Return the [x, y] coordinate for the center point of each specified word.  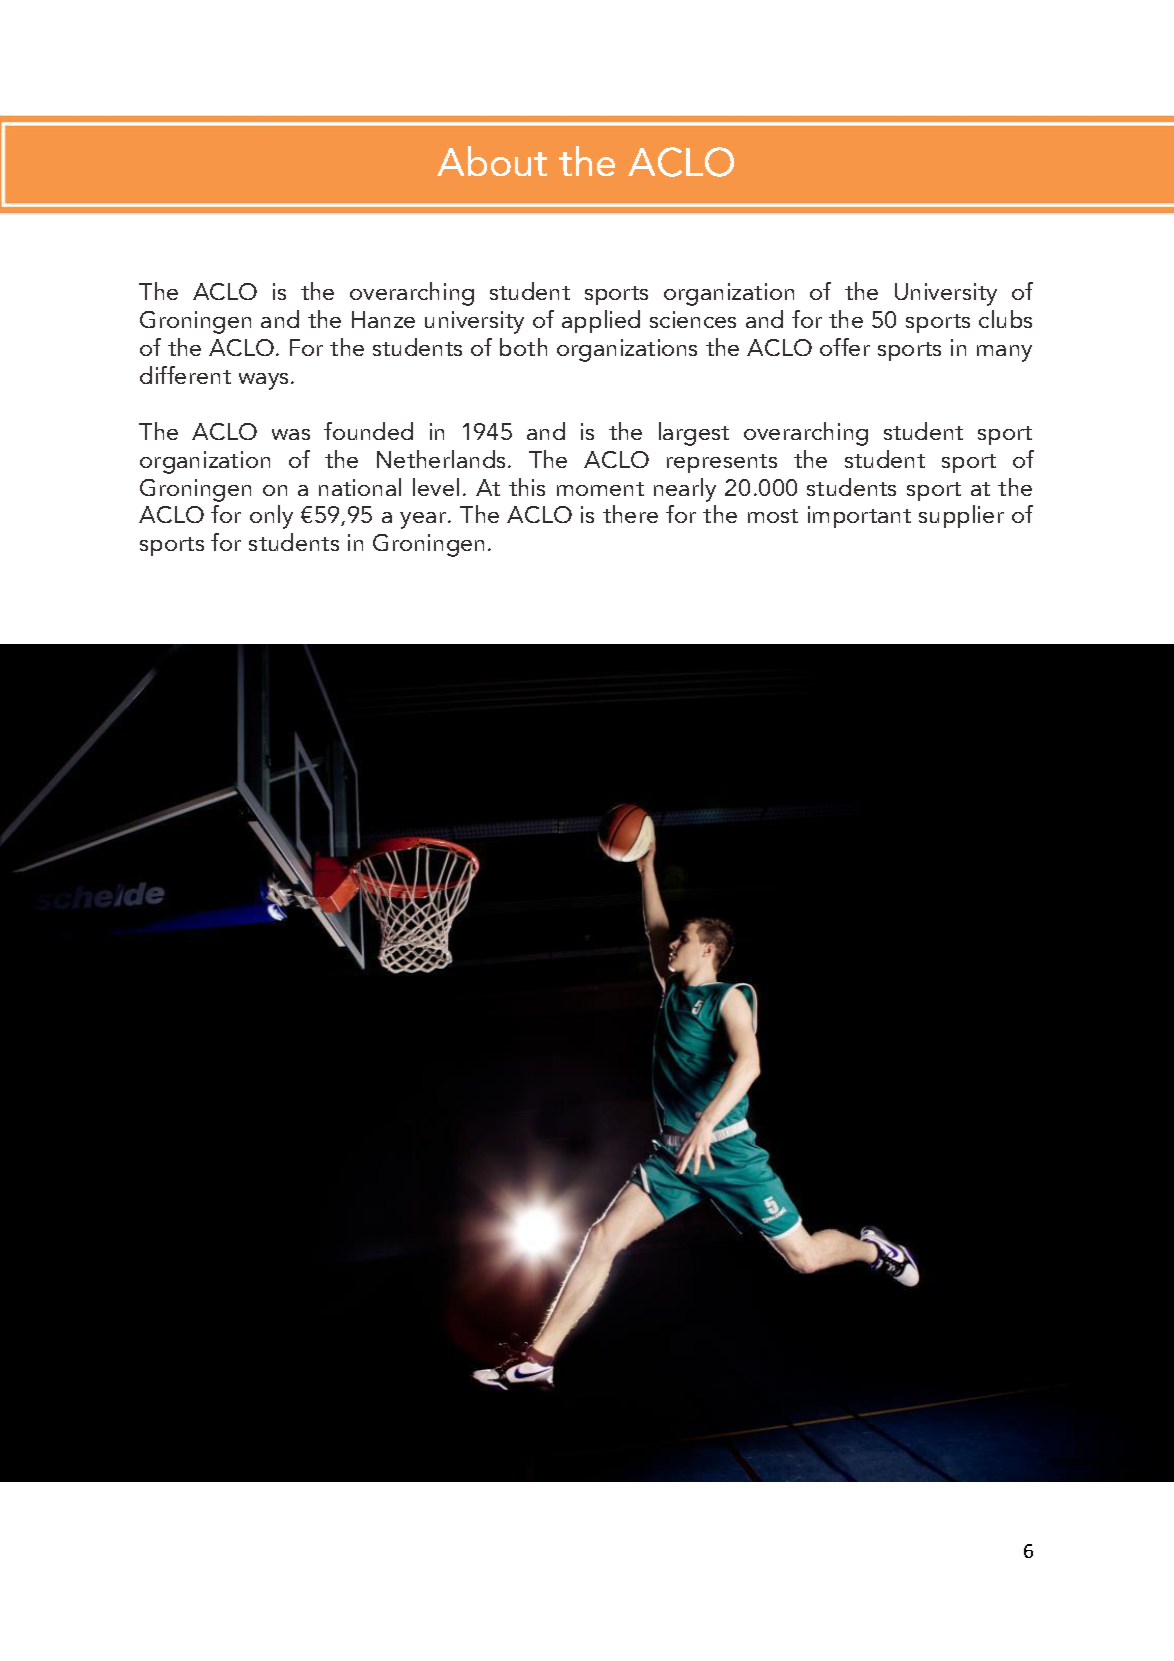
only [271, 517]
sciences [693, 319]
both [523, 347]
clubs [1005, 319]
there [630, 514]
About [492, 161]
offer [845, 347]
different [185, 375]
